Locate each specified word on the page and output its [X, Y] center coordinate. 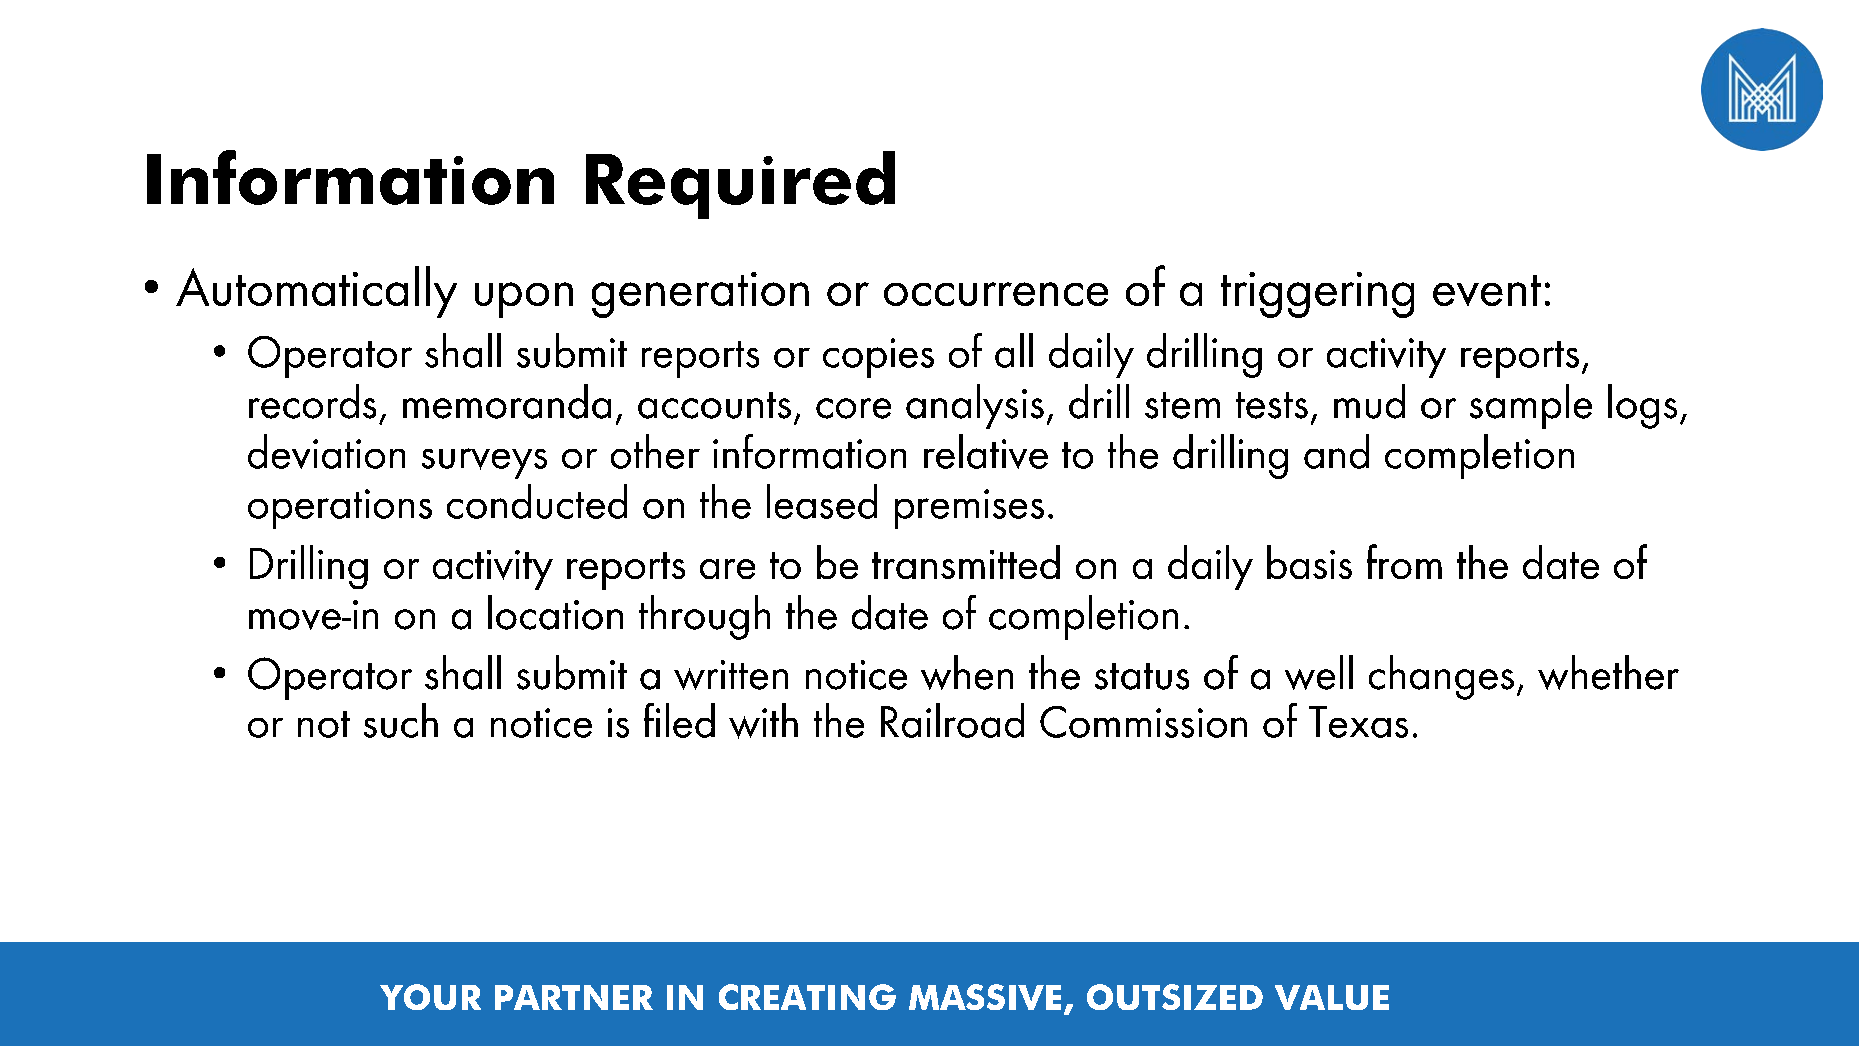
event [1487, 290]
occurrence [996, 294]
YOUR [430, 997]
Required [740, 185]
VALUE [1332, 997]
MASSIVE [985, 997]
